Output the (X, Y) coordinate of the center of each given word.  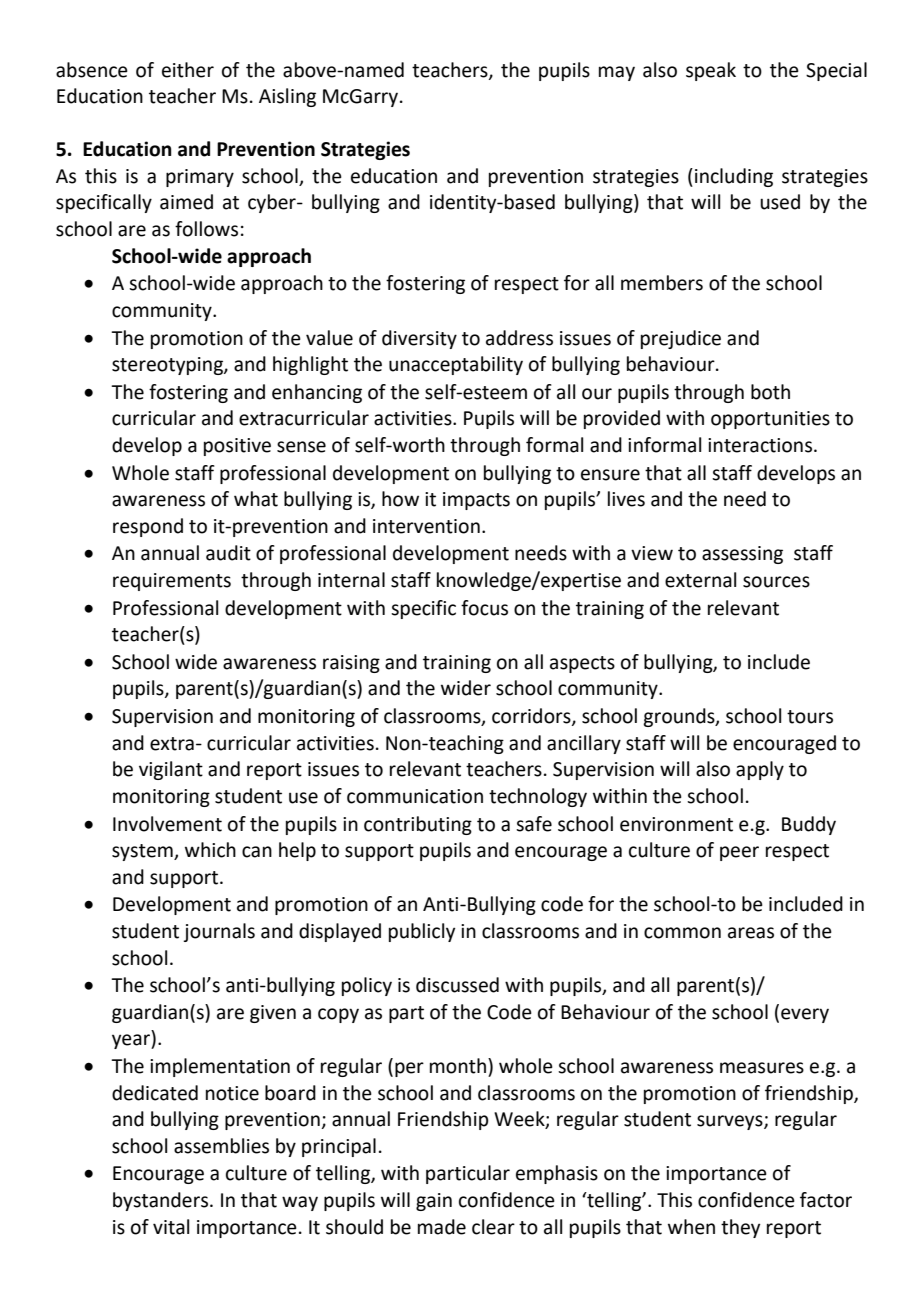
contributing (418, 825)
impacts (476, 501)
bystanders (162, 1201)
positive (237, 447)
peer (739, 853)
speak (711, 71)
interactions (761, 445)
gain (434, 1202)
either (188, 70)
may (617, 73)
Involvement (167, 824)
